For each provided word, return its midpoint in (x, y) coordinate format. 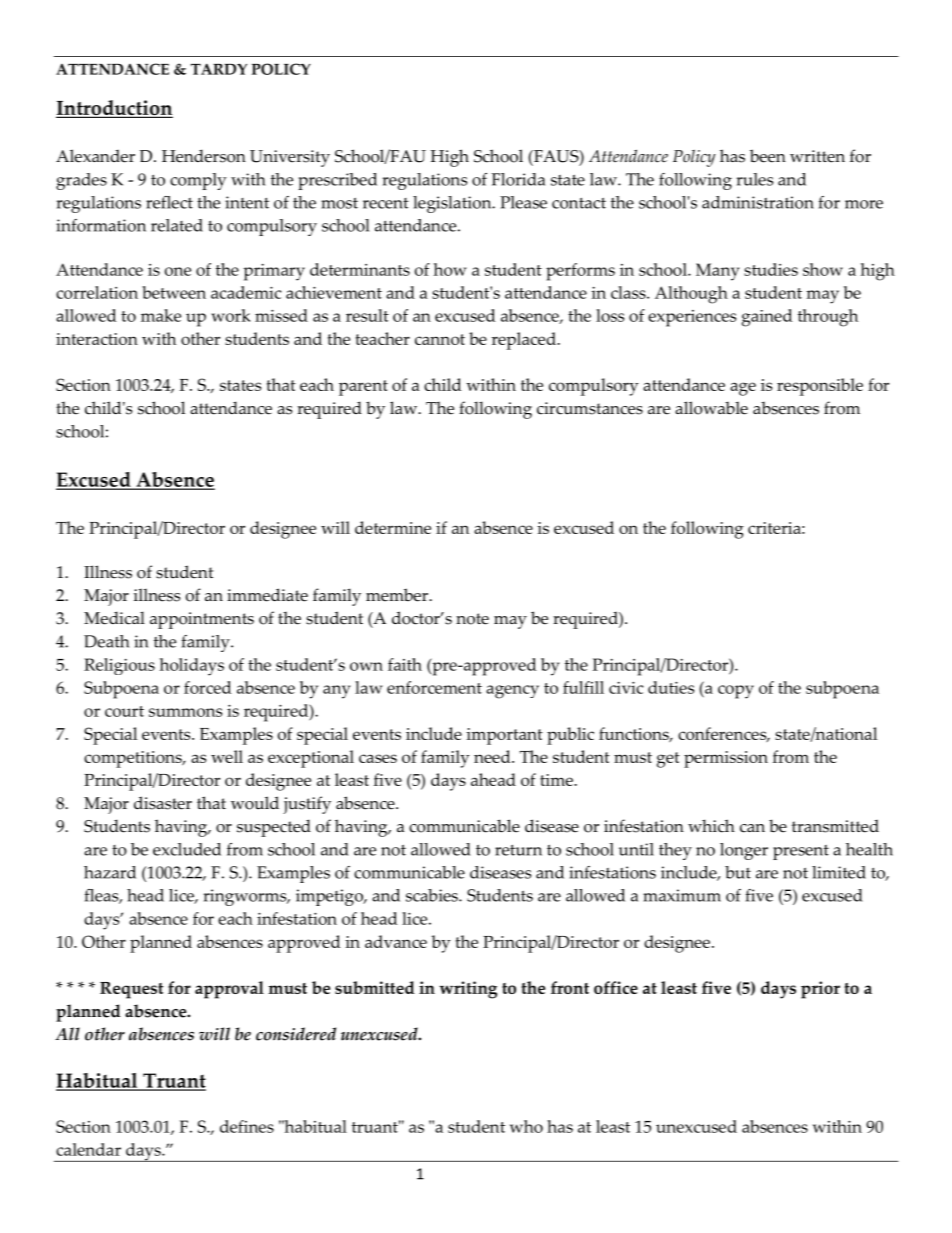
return (518, 850)
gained (767, 318)
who (526, 1126)
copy (736, 692)
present (801, 852)
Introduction (114, 109)
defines (247, 1126)
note (472, 619)
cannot (440, 339)
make (161, 315)
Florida (518, 179)
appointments (202, 620)
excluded (187, 849)
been (768, 156)
